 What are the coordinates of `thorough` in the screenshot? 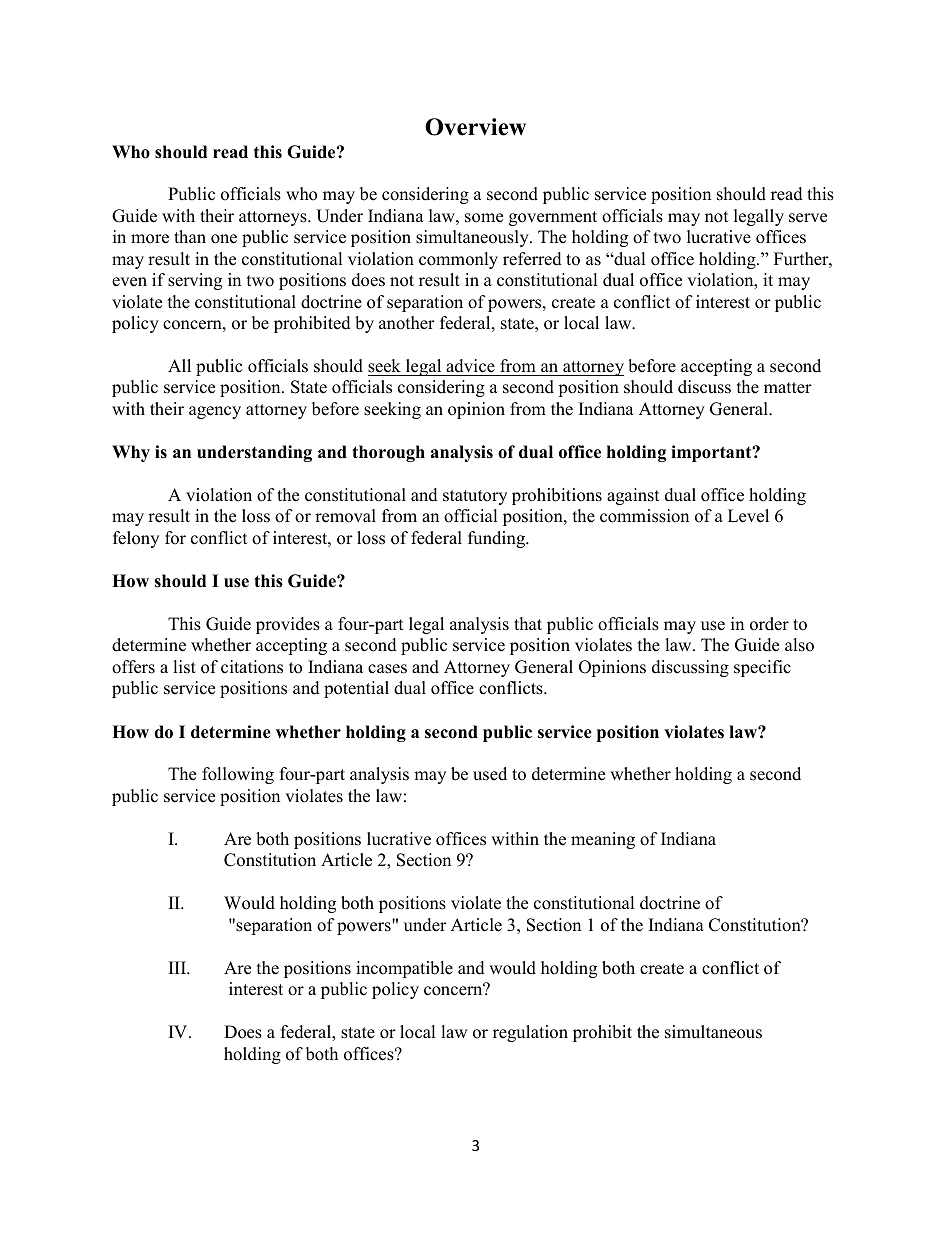 It's located at (388, 453).
